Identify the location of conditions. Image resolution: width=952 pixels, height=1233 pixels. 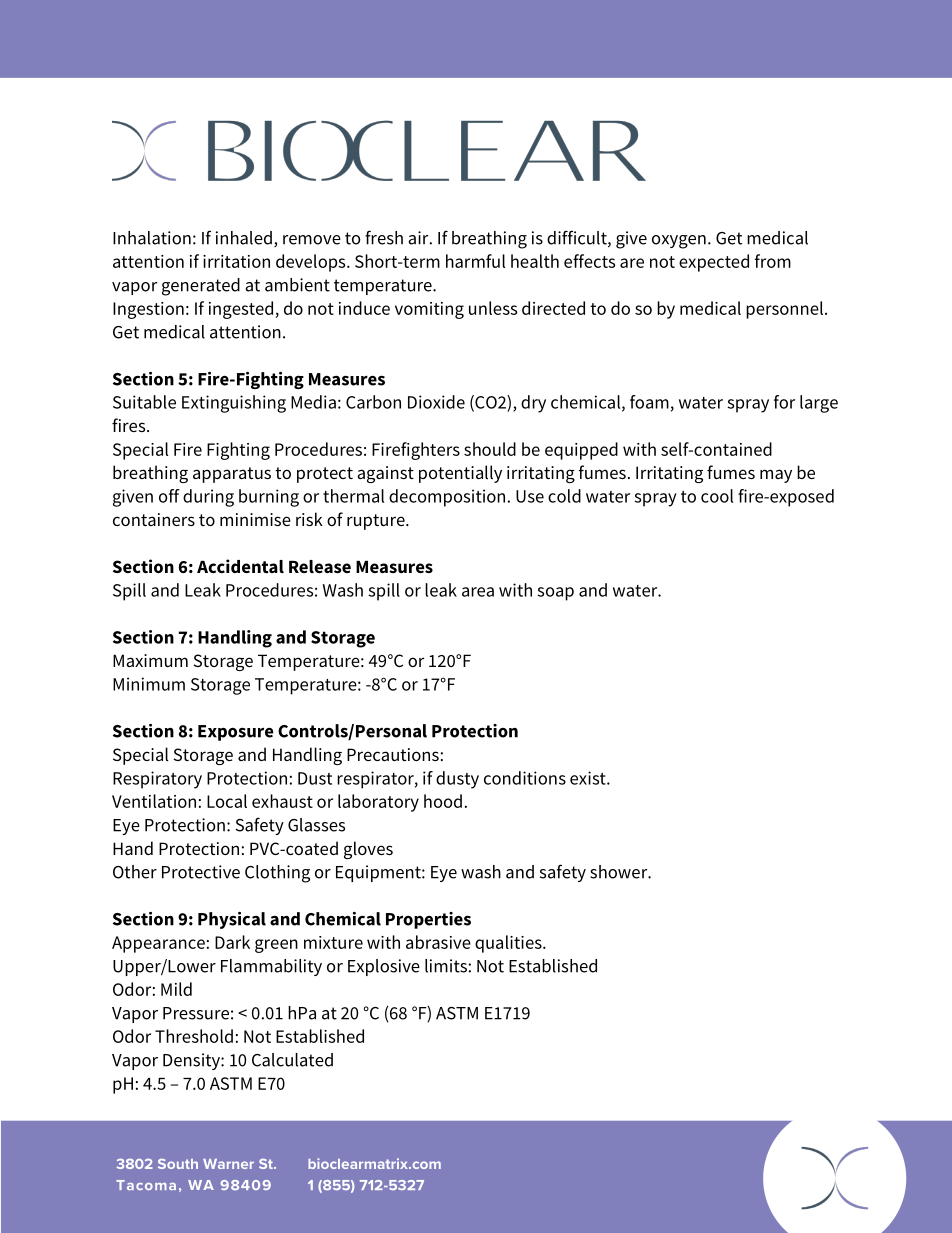
(525, 778).
